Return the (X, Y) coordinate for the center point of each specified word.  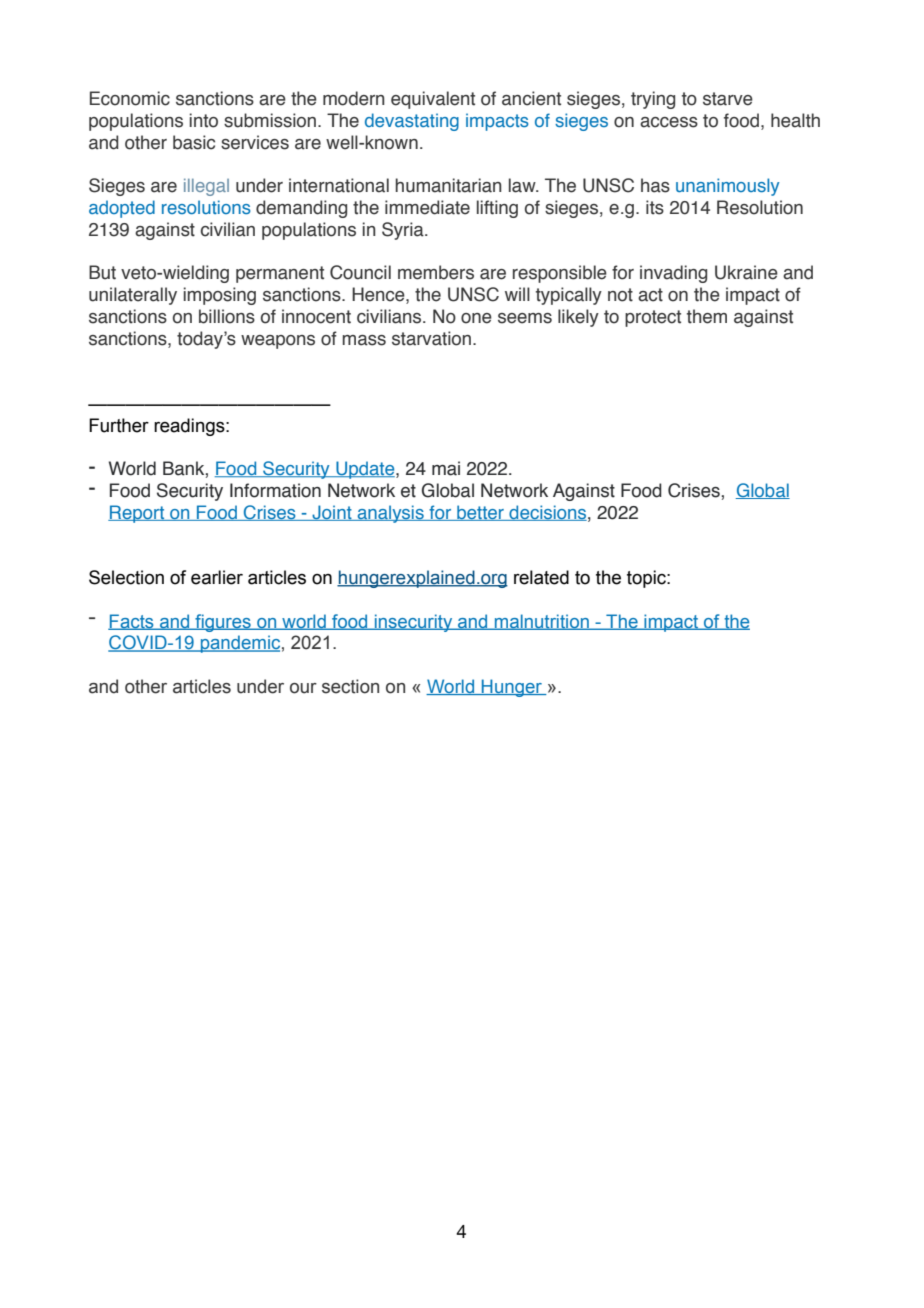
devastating (412, 122)
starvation (433, 338)
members (436, 272)
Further (119, 425)
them (707, 316)
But (102, 272)
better (480, 513)
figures (223, 623)
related (541, 577)
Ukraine (746, 272)
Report (137, 514)
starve (728, 99)
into (203, 120)
